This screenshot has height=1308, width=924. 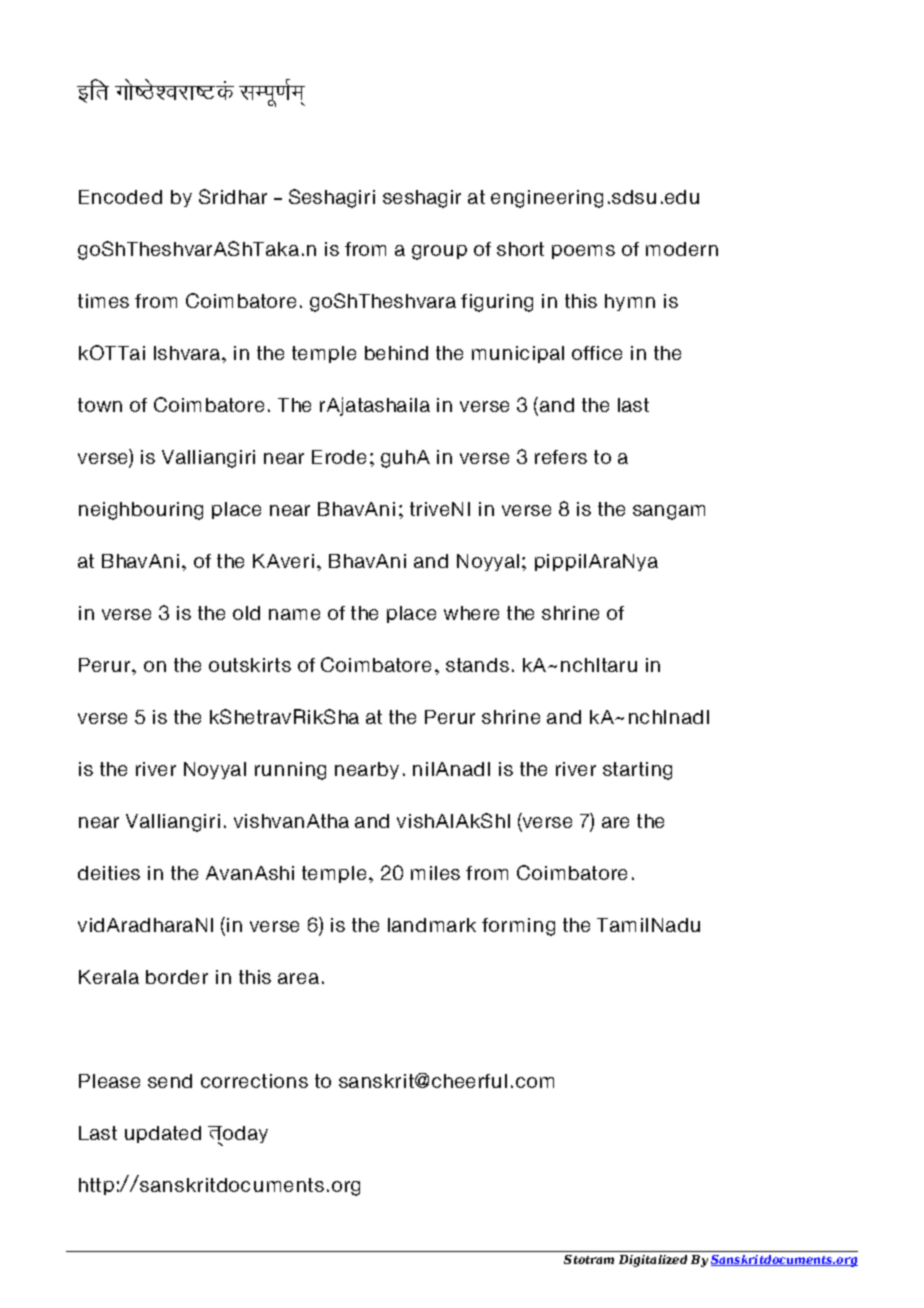 I want to click on updated, so click(x=163, y=1134).
